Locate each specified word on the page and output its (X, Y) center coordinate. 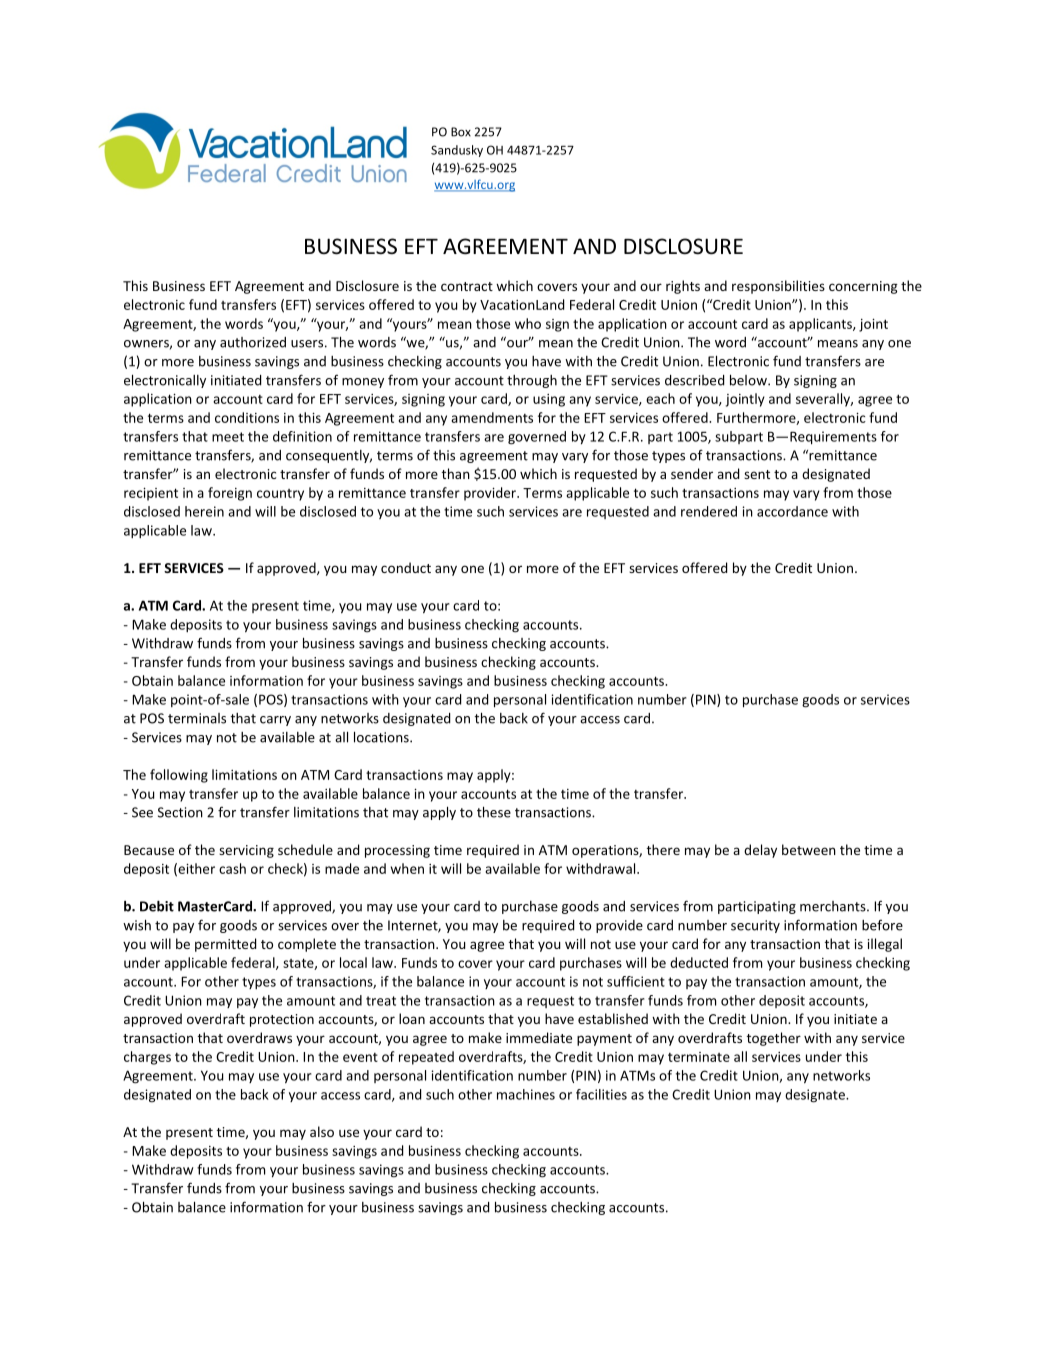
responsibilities (778, 287)
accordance (792, 511)
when (407, 868)
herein (204, 511)
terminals (197, 718)
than (456, 473)
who (528, 323)
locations (382, 737)
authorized (253, 342)
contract (467, 286)
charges (147, 1058)
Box (461, 132)
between (809, 849)
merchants (834, 906)
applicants (821, 325)
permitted (225, 945)
